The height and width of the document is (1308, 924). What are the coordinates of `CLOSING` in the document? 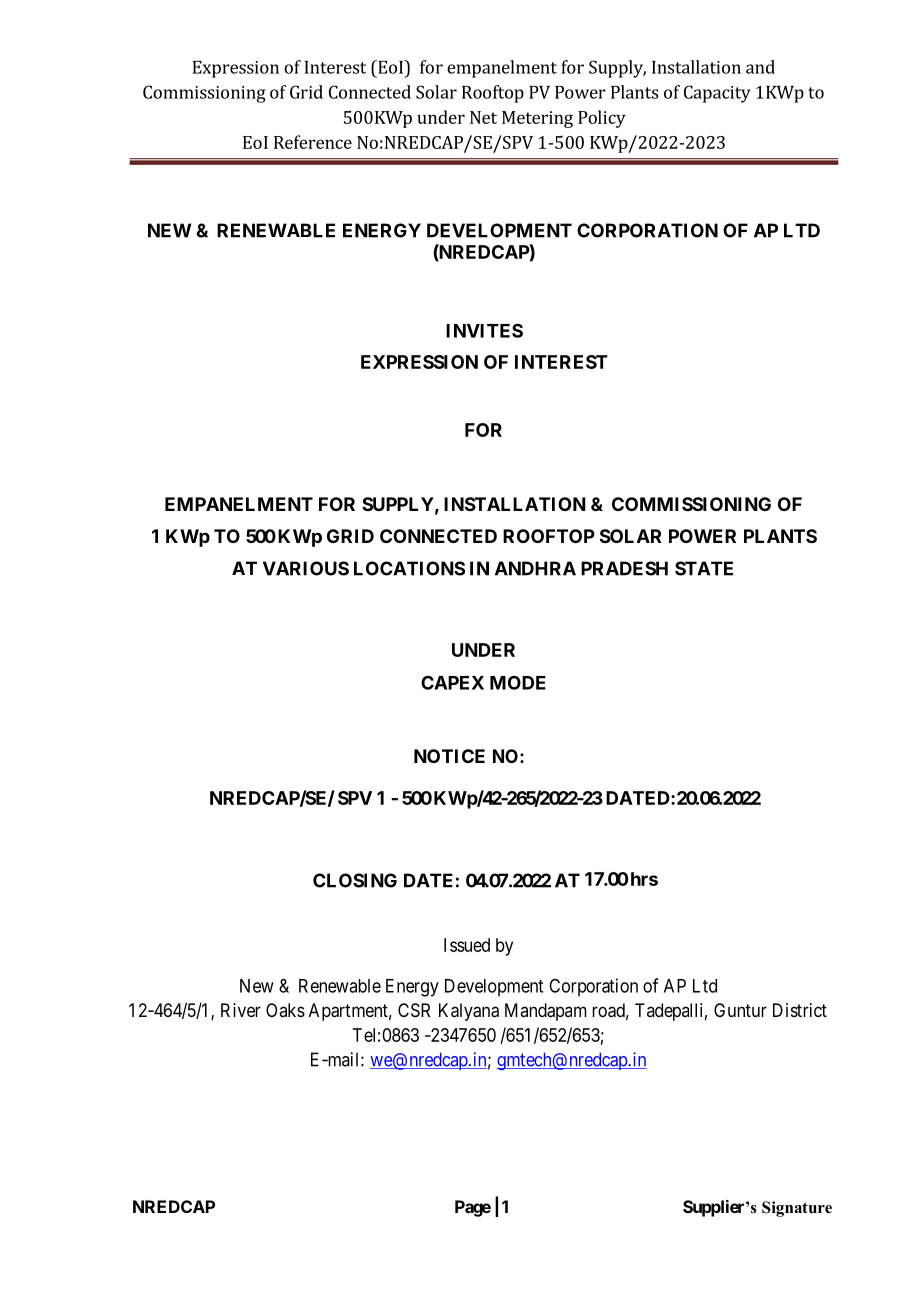 It's located at (355, 880).
